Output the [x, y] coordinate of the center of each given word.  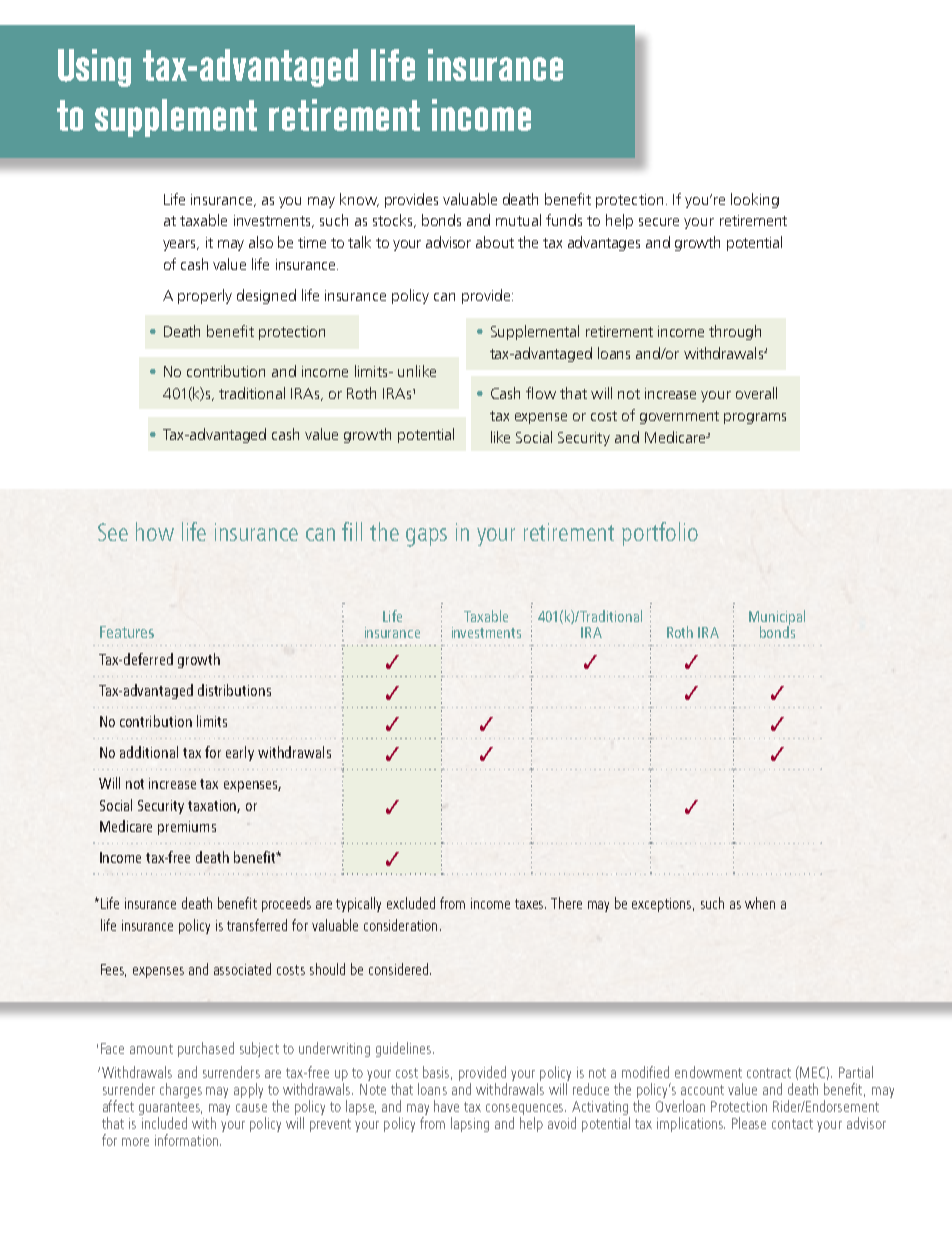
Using [94, 68]
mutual [518, 220]
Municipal [777, 619]
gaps [426, 537]
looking [755, 200]
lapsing [470, 1124]
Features [127, 632]
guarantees [170, 1110]
